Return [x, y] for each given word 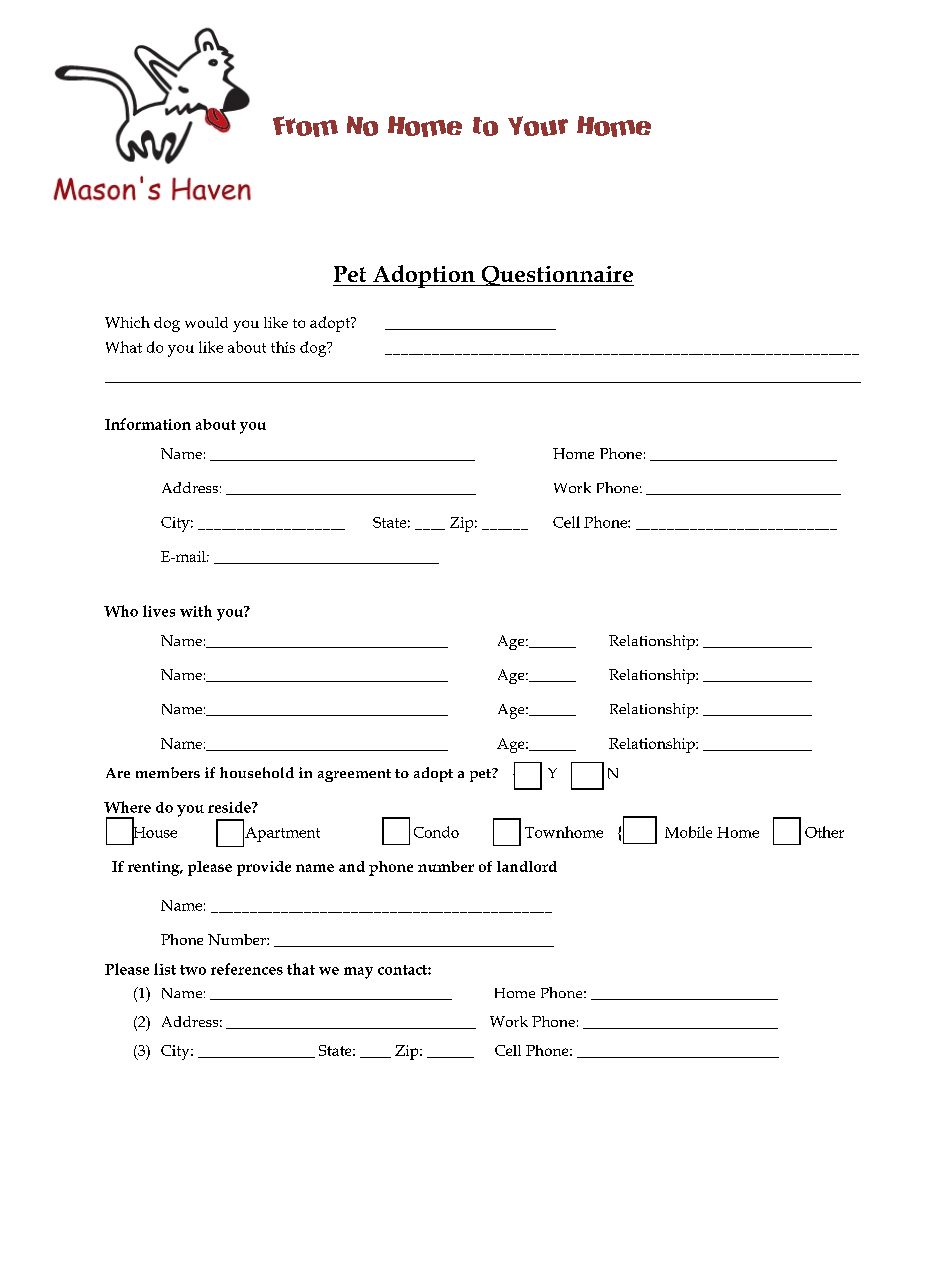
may [358, 973]
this [283, 347]
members [168, 772]
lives [159, 611]
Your [538, 126]
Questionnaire [556, 276]
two [193, 970]
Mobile [688, 832]
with [196, 611]
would [206, 322]
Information [148, 424]
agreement [354, 775]
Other [824, 832]
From [305, 126]
